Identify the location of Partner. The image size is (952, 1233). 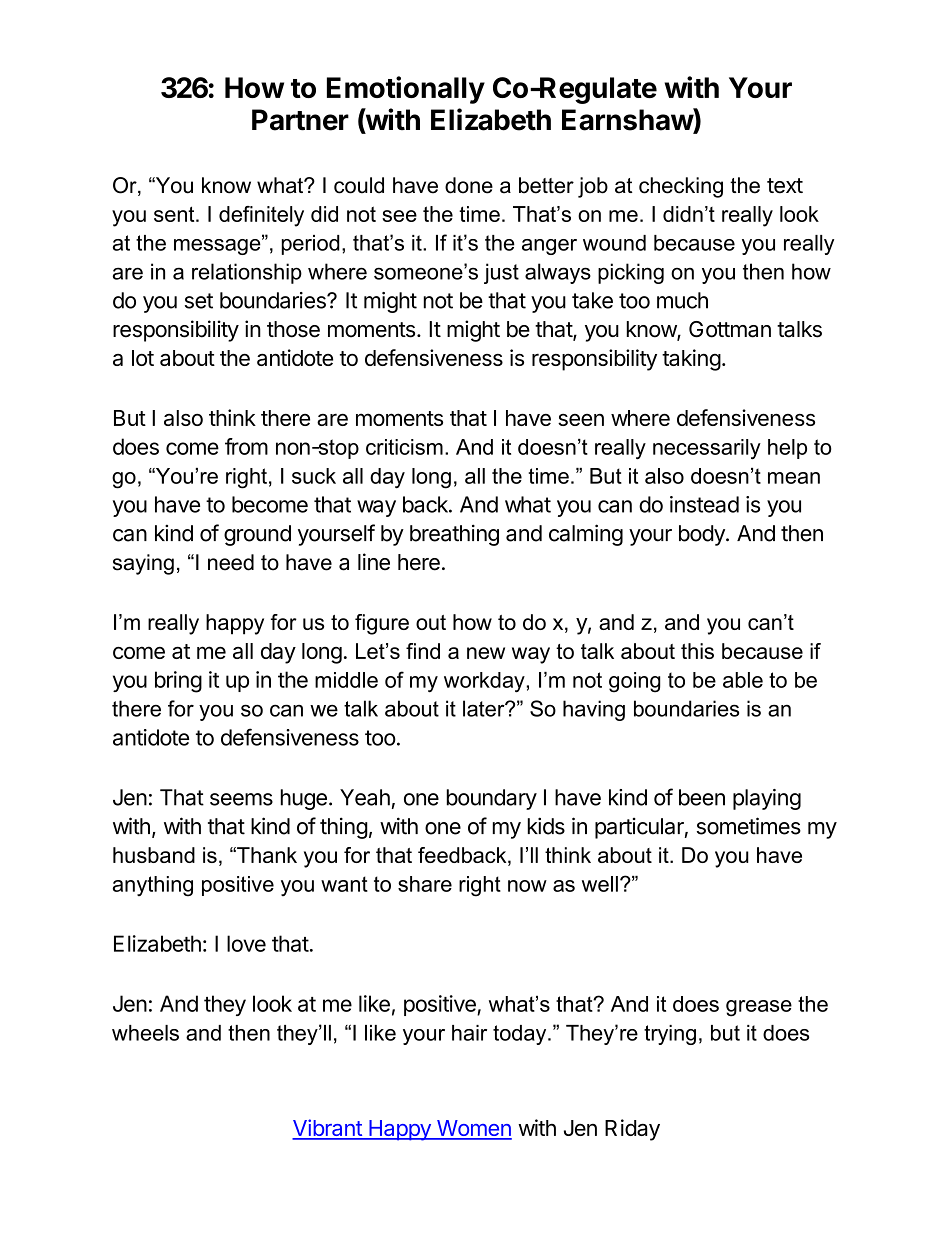
(300, 120).
